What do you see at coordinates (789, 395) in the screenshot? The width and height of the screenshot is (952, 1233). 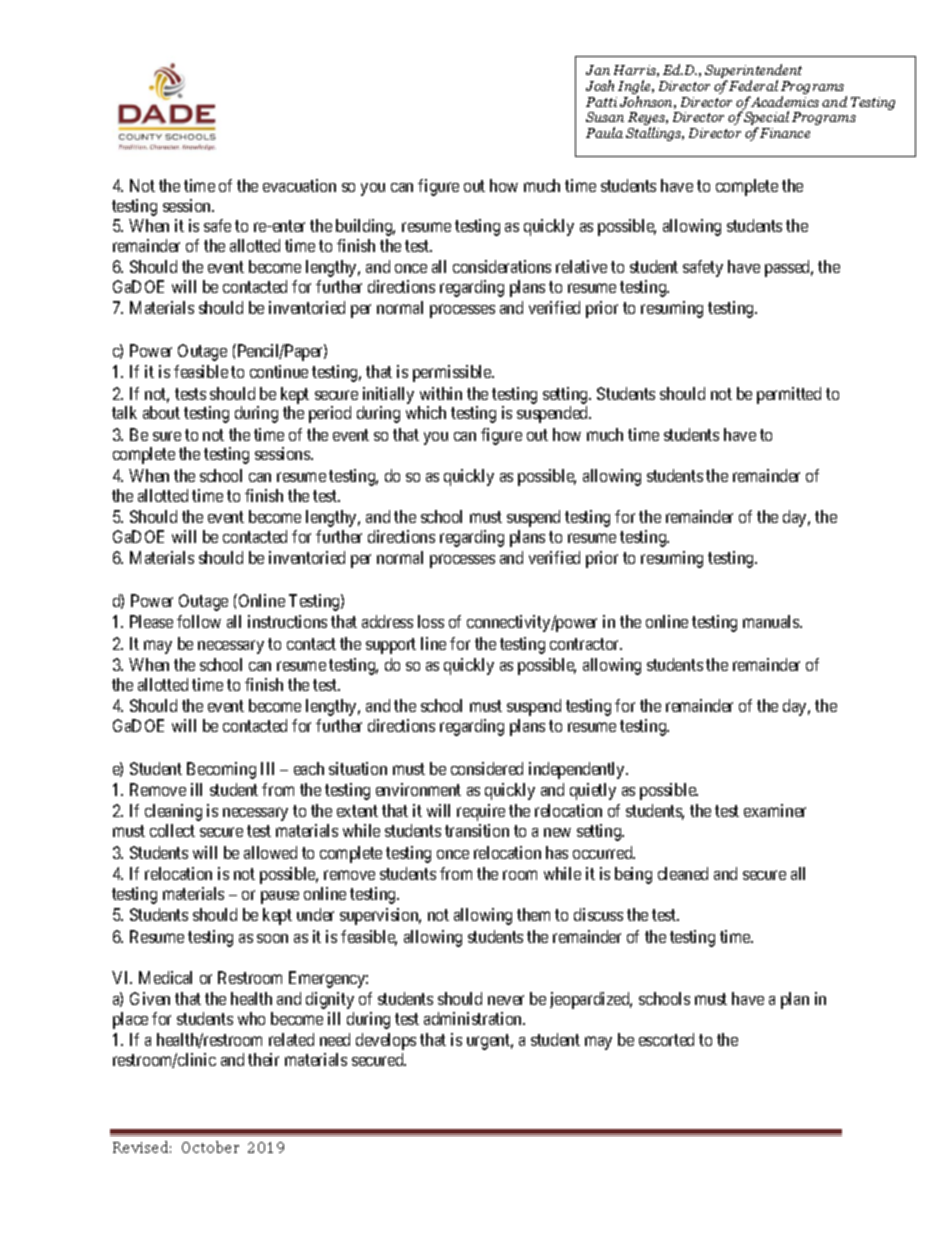 I see `permitted` at bounding box center [789, 395].
